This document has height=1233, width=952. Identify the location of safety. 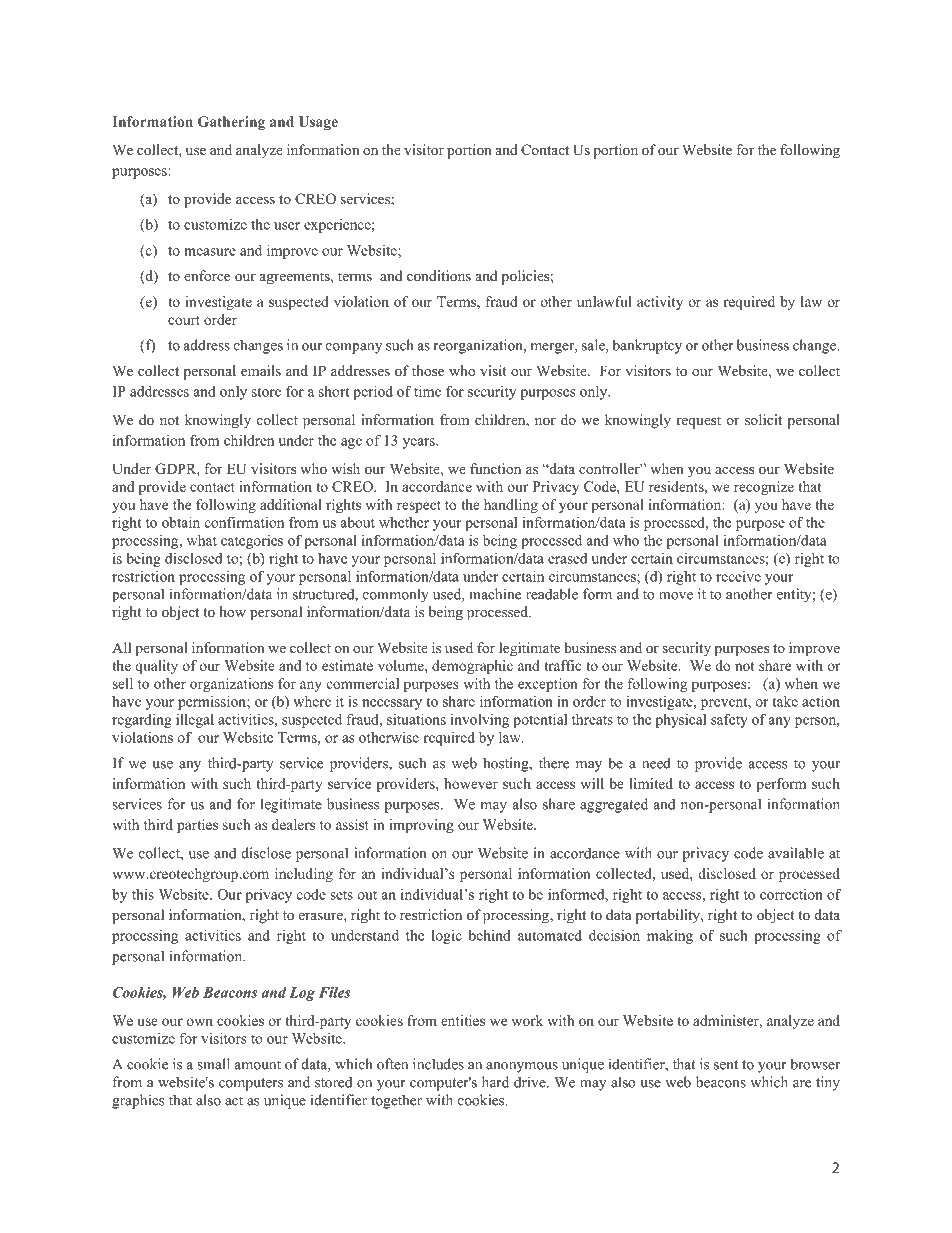
(729, 720).
